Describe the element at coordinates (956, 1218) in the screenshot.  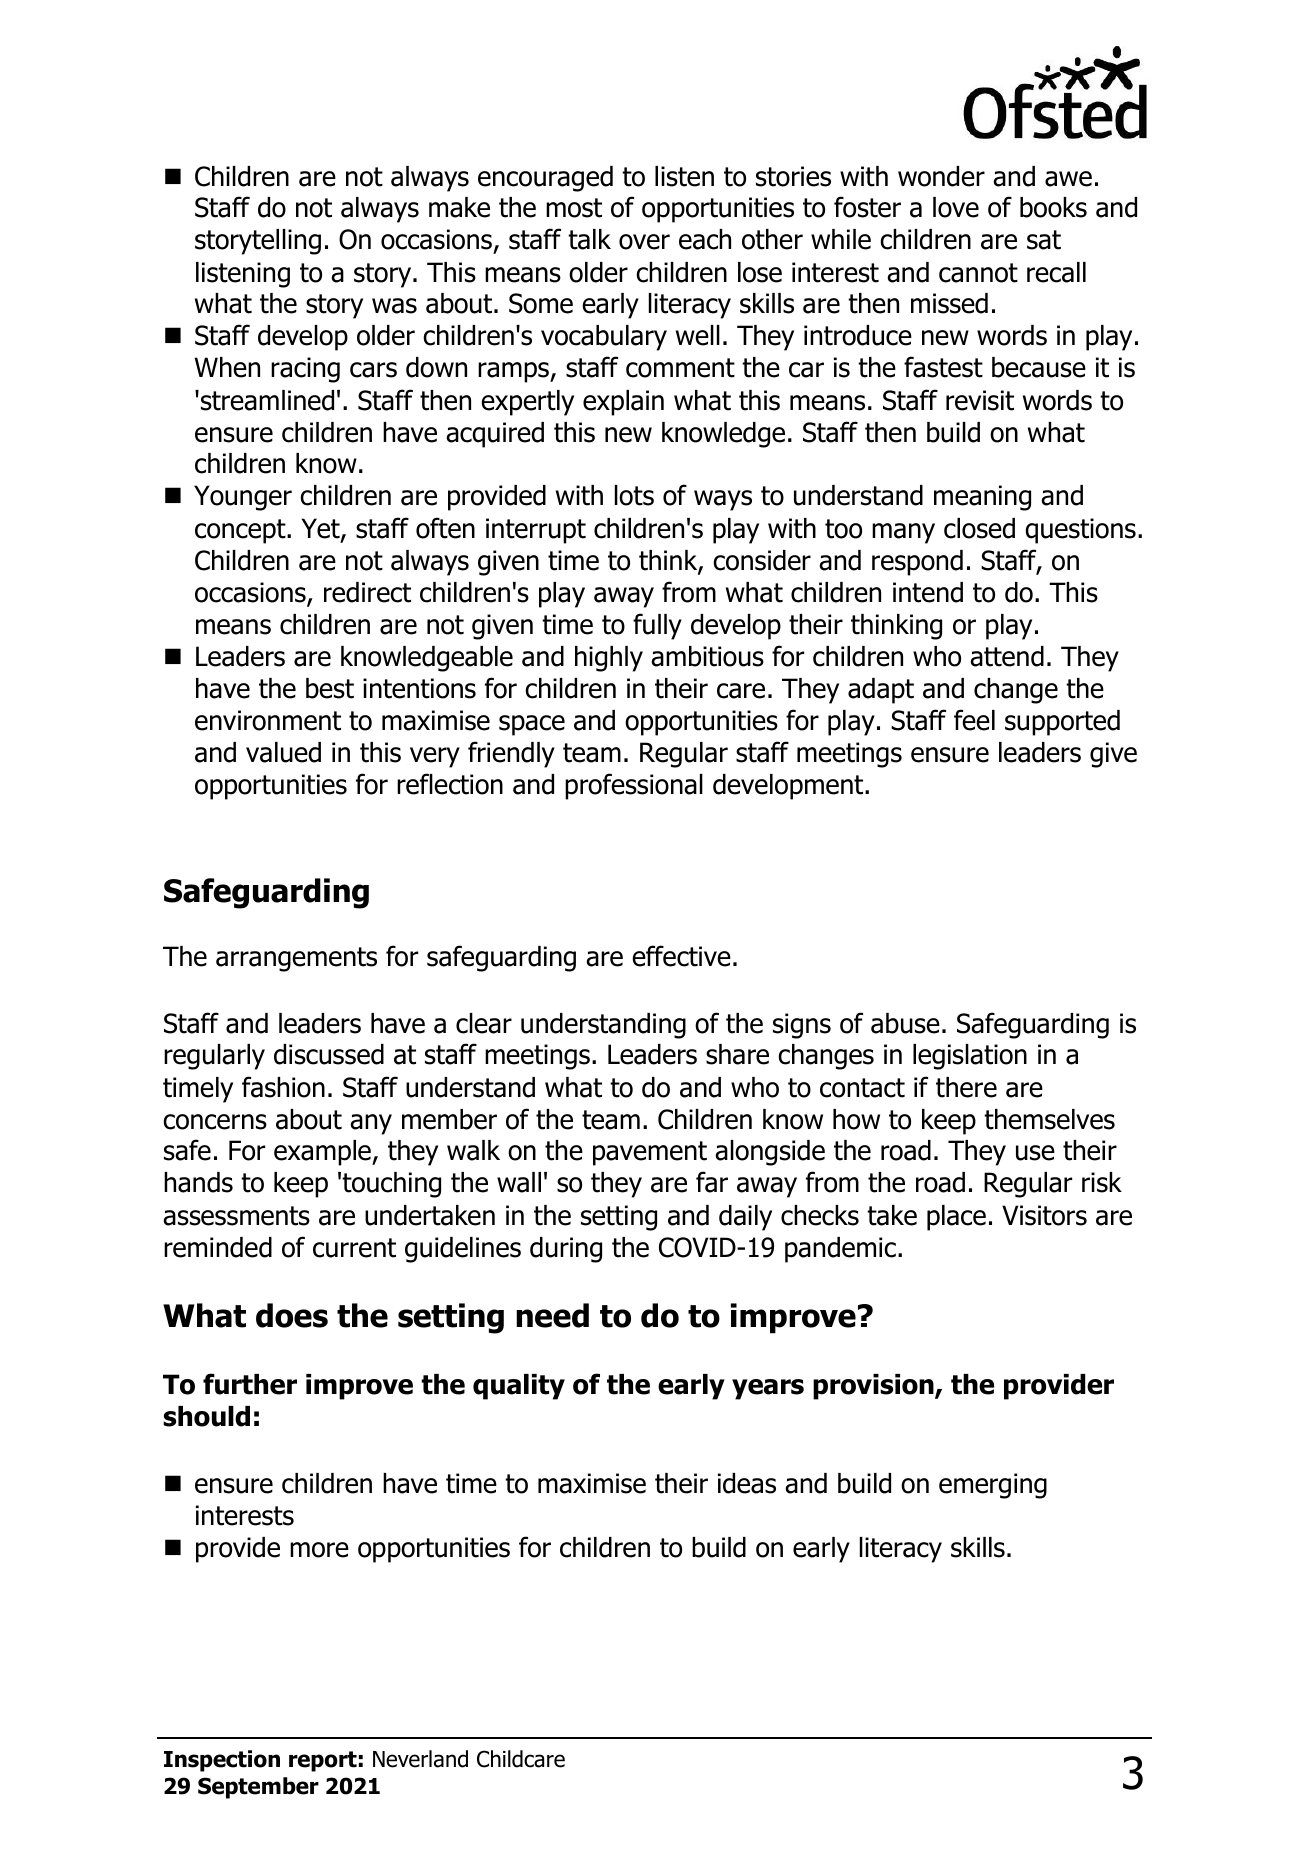
I see `place` at that location.
